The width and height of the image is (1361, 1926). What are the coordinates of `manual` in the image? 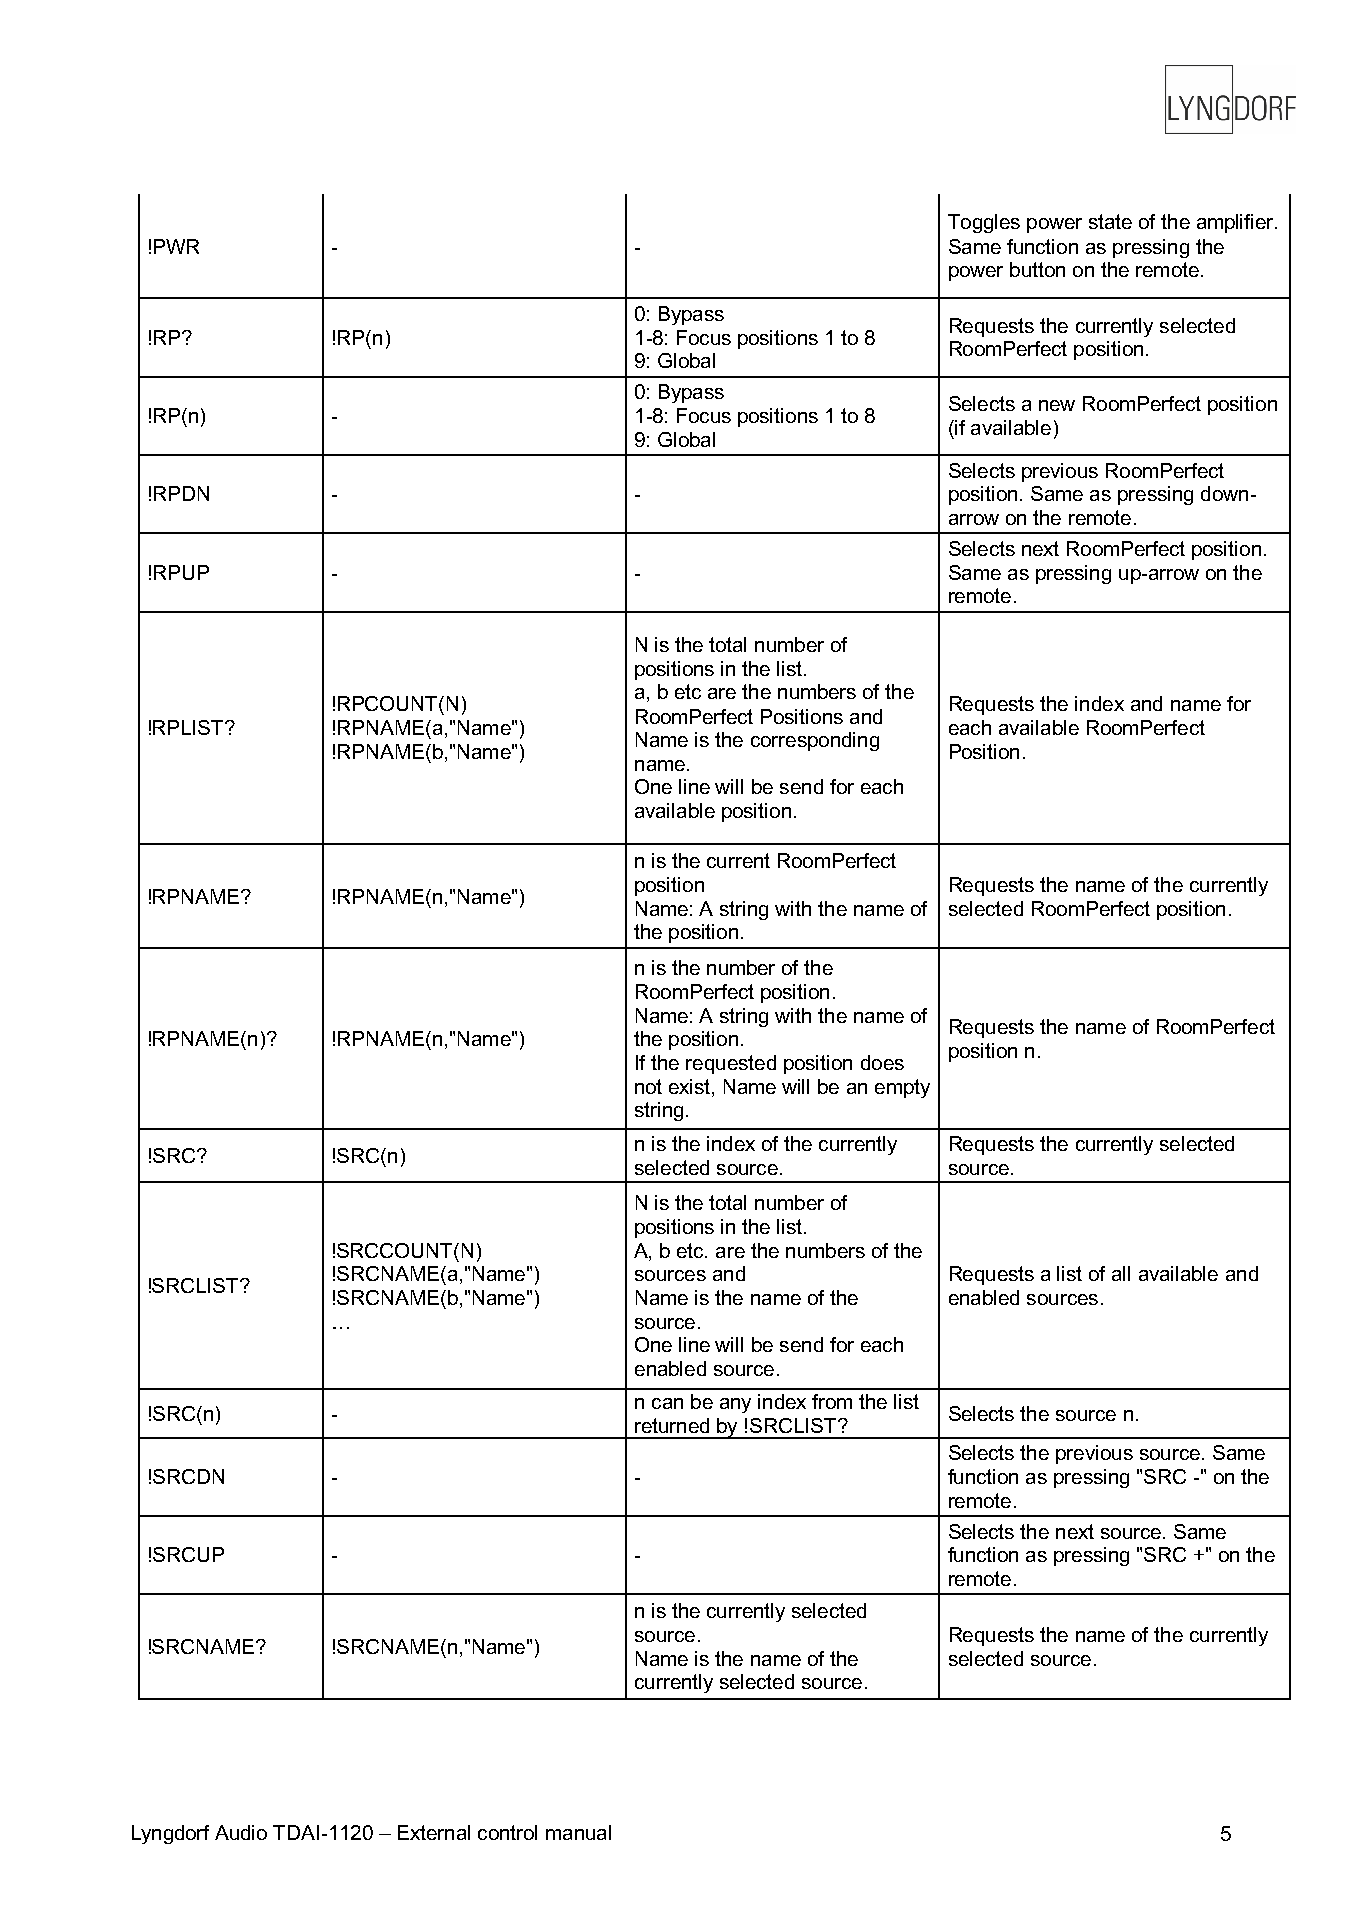 It's located at (578, 1832).
